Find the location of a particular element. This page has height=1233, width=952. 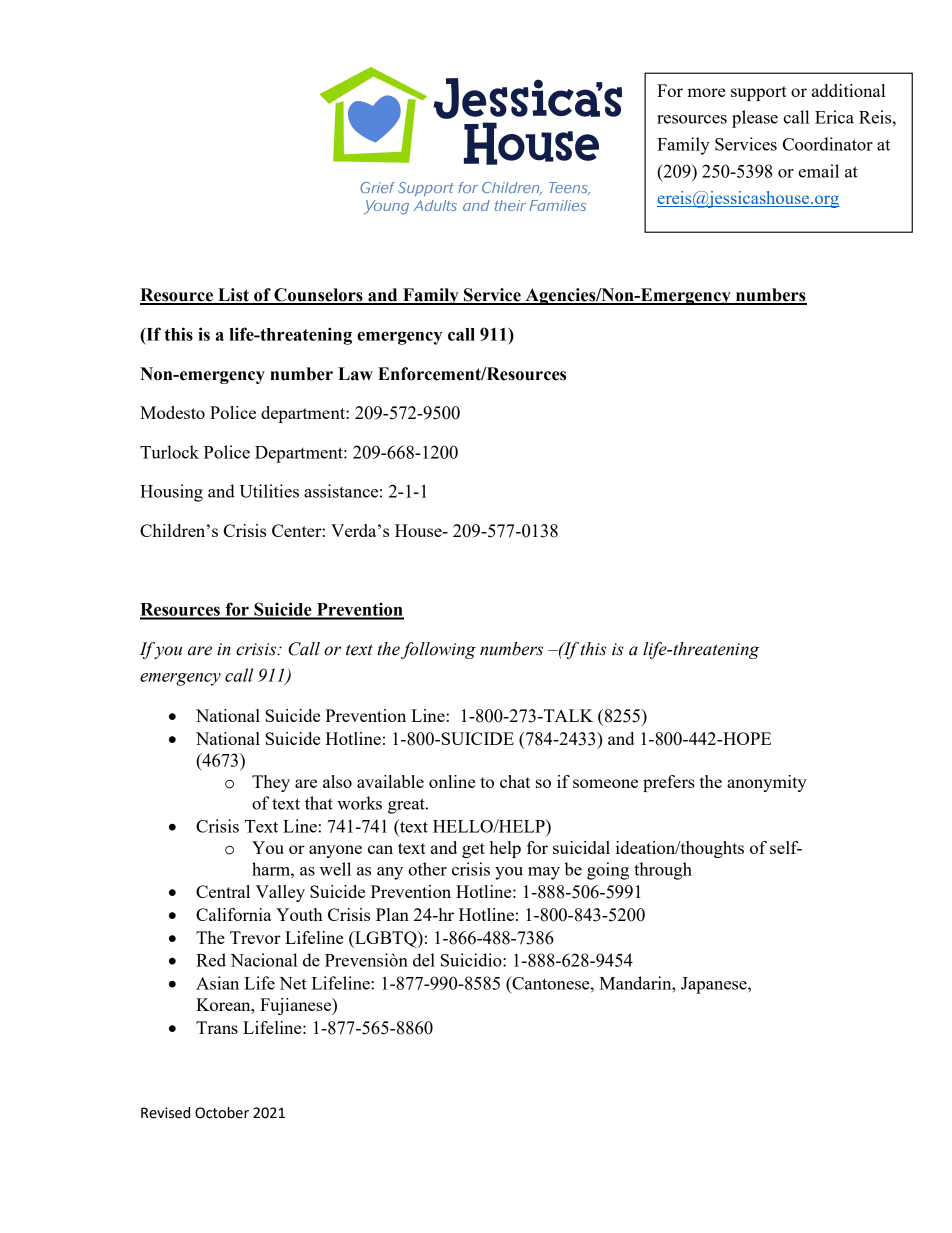

del is located at coordinates (424, 960).
